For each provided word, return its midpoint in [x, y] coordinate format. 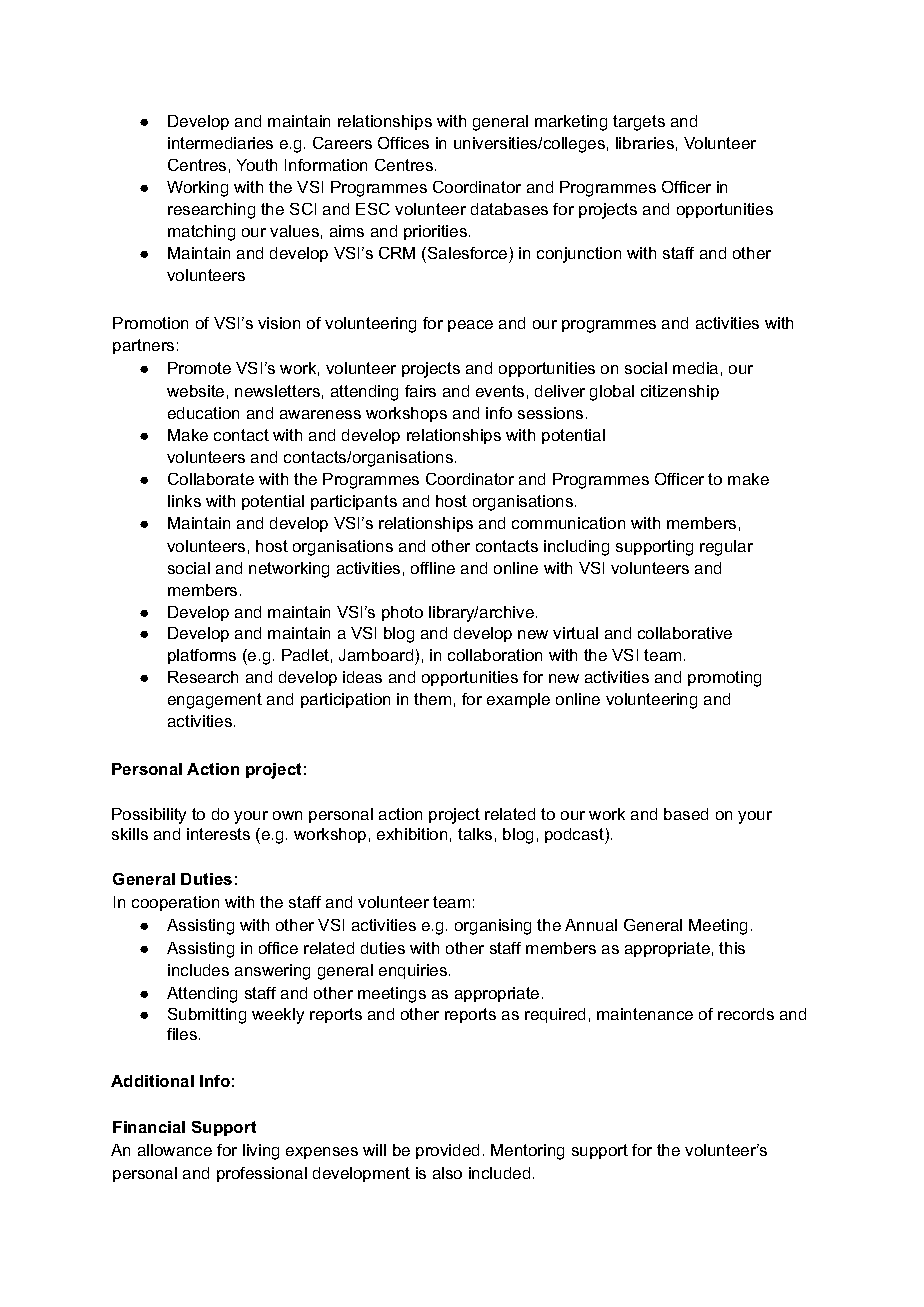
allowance [175, 1150]
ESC [373, 209]
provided [447, 1151]
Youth [257, 165]
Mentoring [527, 1152]
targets [639, 123]
